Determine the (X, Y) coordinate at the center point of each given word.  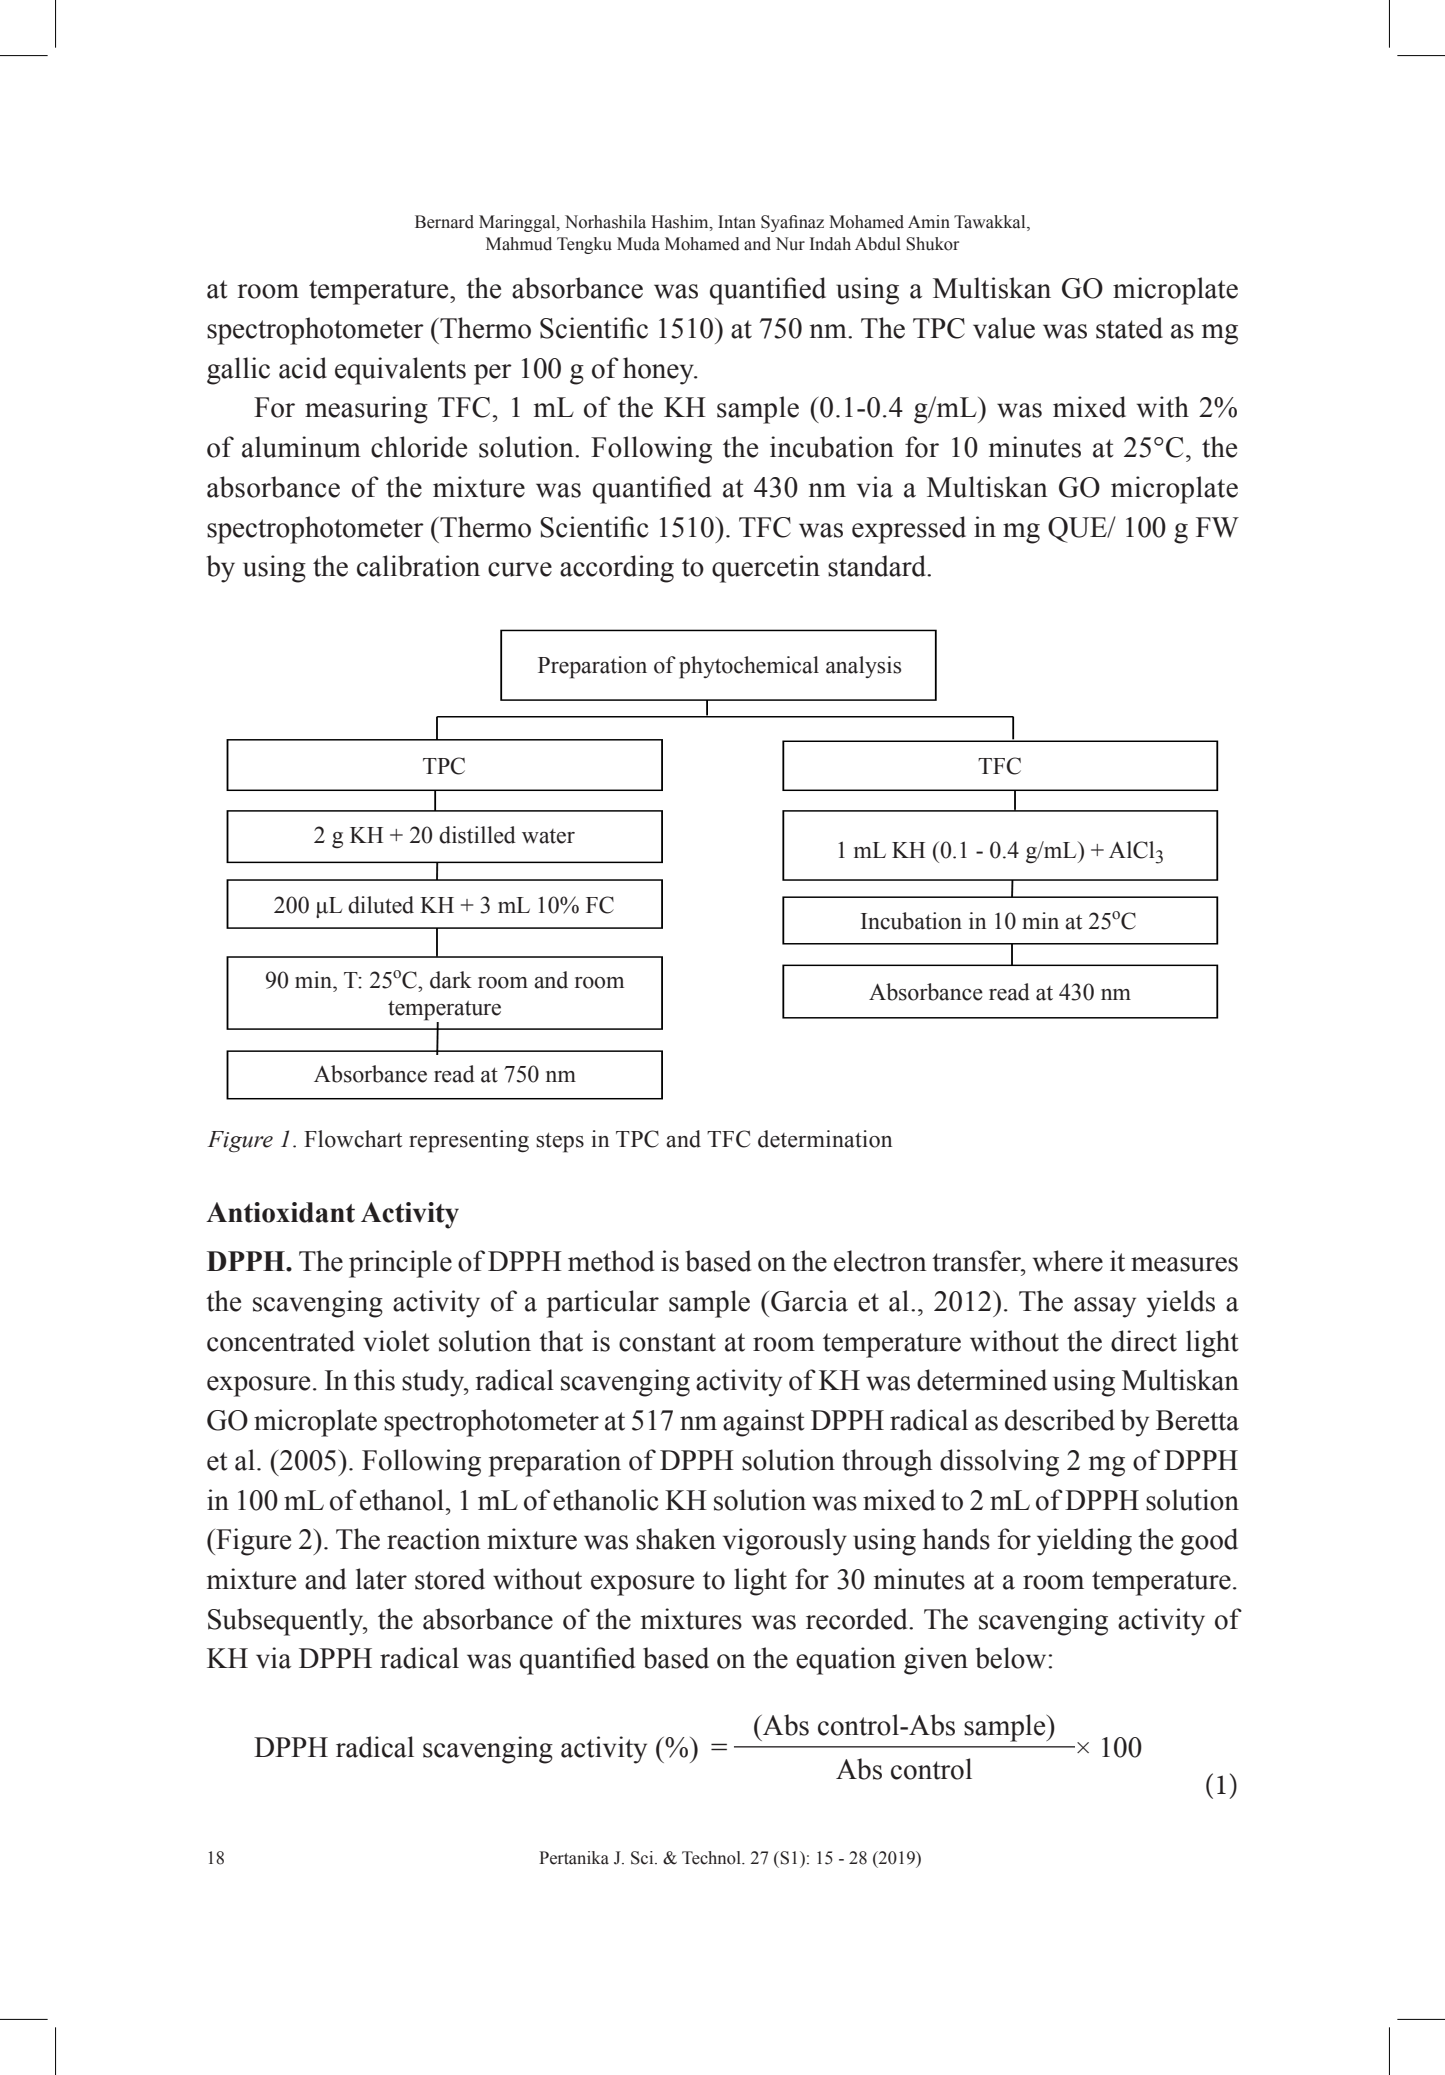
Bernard (444, 222)
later (381, 1579)
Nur (790, 244)
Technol (712, 1858)
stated (1129, 328)
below (1012, 1658)
